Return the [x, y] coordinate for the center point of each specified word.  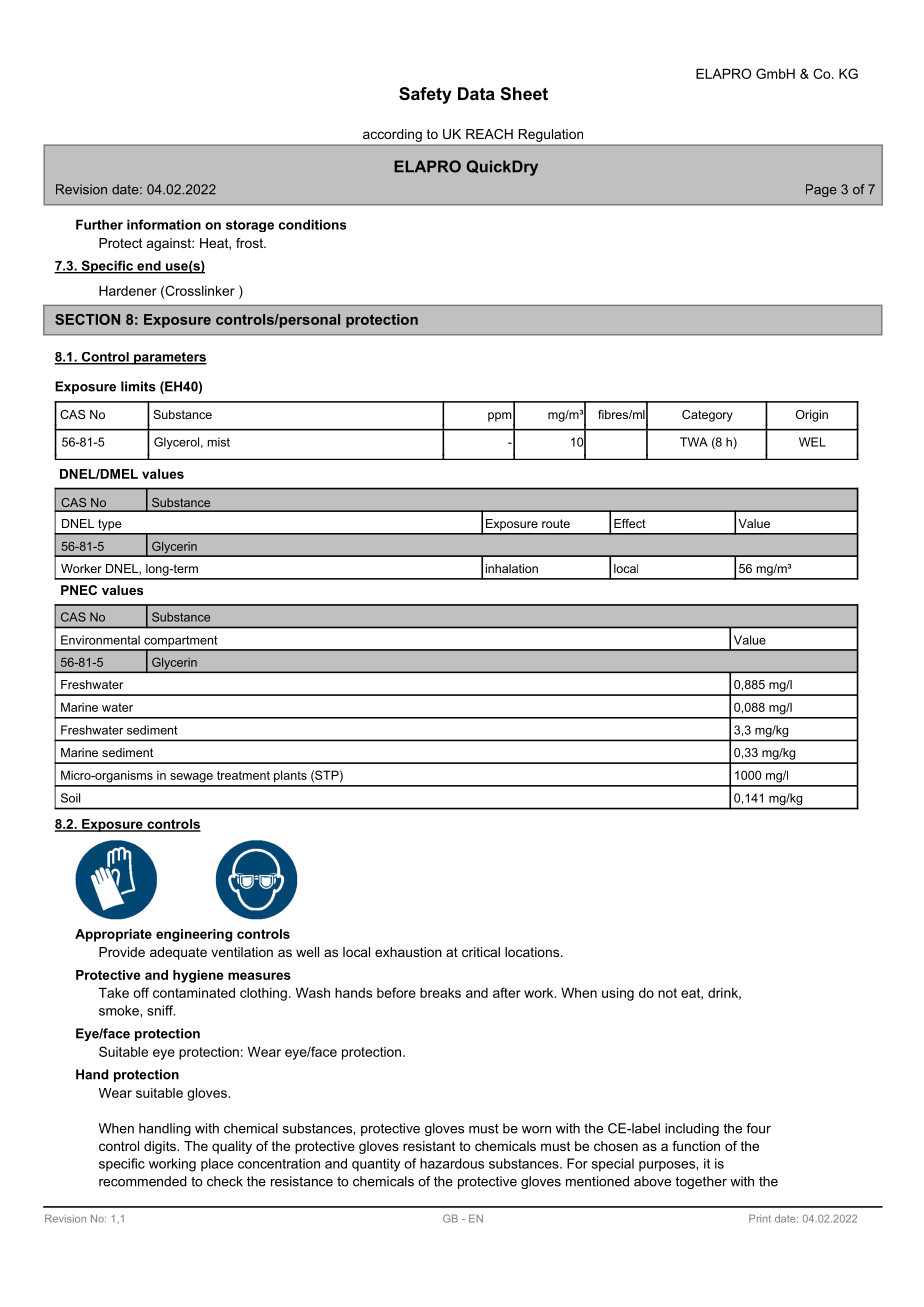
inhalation [512, 568]
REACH [489, 134]
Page [821, 190]
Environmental [100, 640]
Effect [630, 523]
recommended [143, 1181]
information [164, 224]
